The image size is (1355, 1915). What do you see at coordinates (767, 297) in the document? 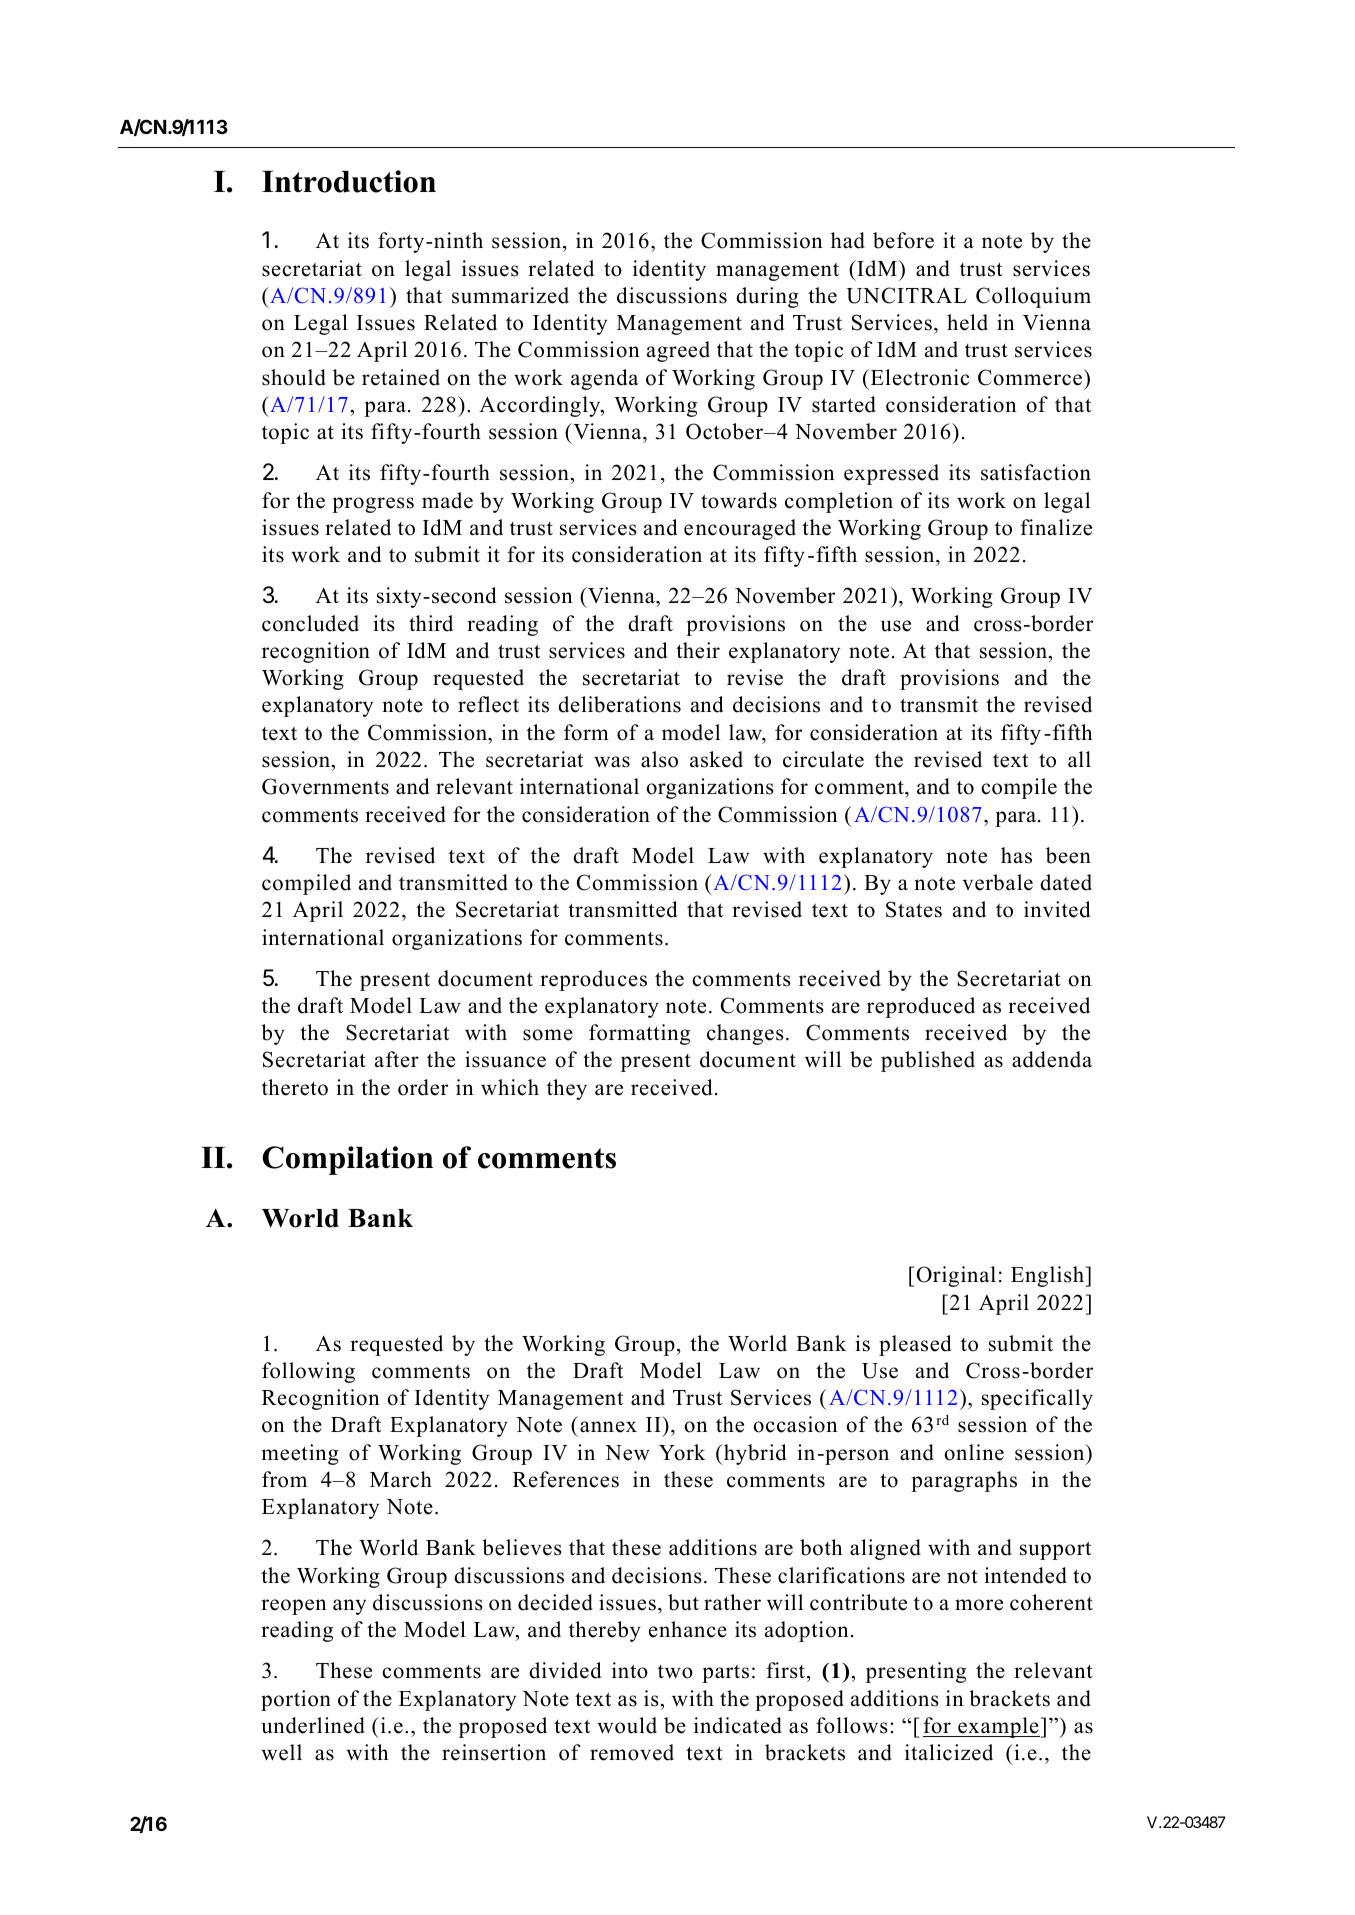
I see `during` at bounding box center [767, 297].
